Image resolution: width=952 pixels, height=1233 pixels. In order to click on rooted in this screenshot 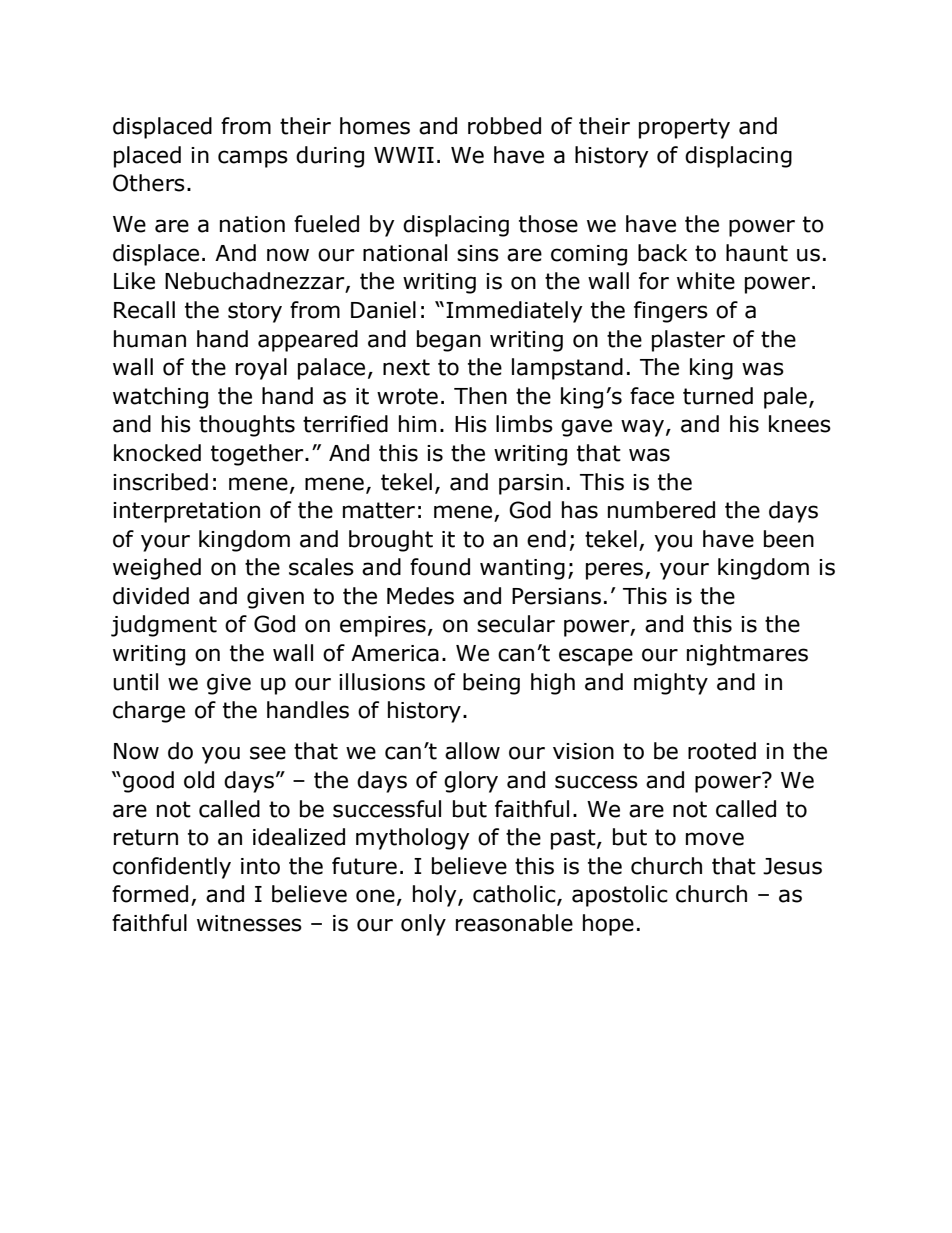, I will do `click(722, 751)`.
